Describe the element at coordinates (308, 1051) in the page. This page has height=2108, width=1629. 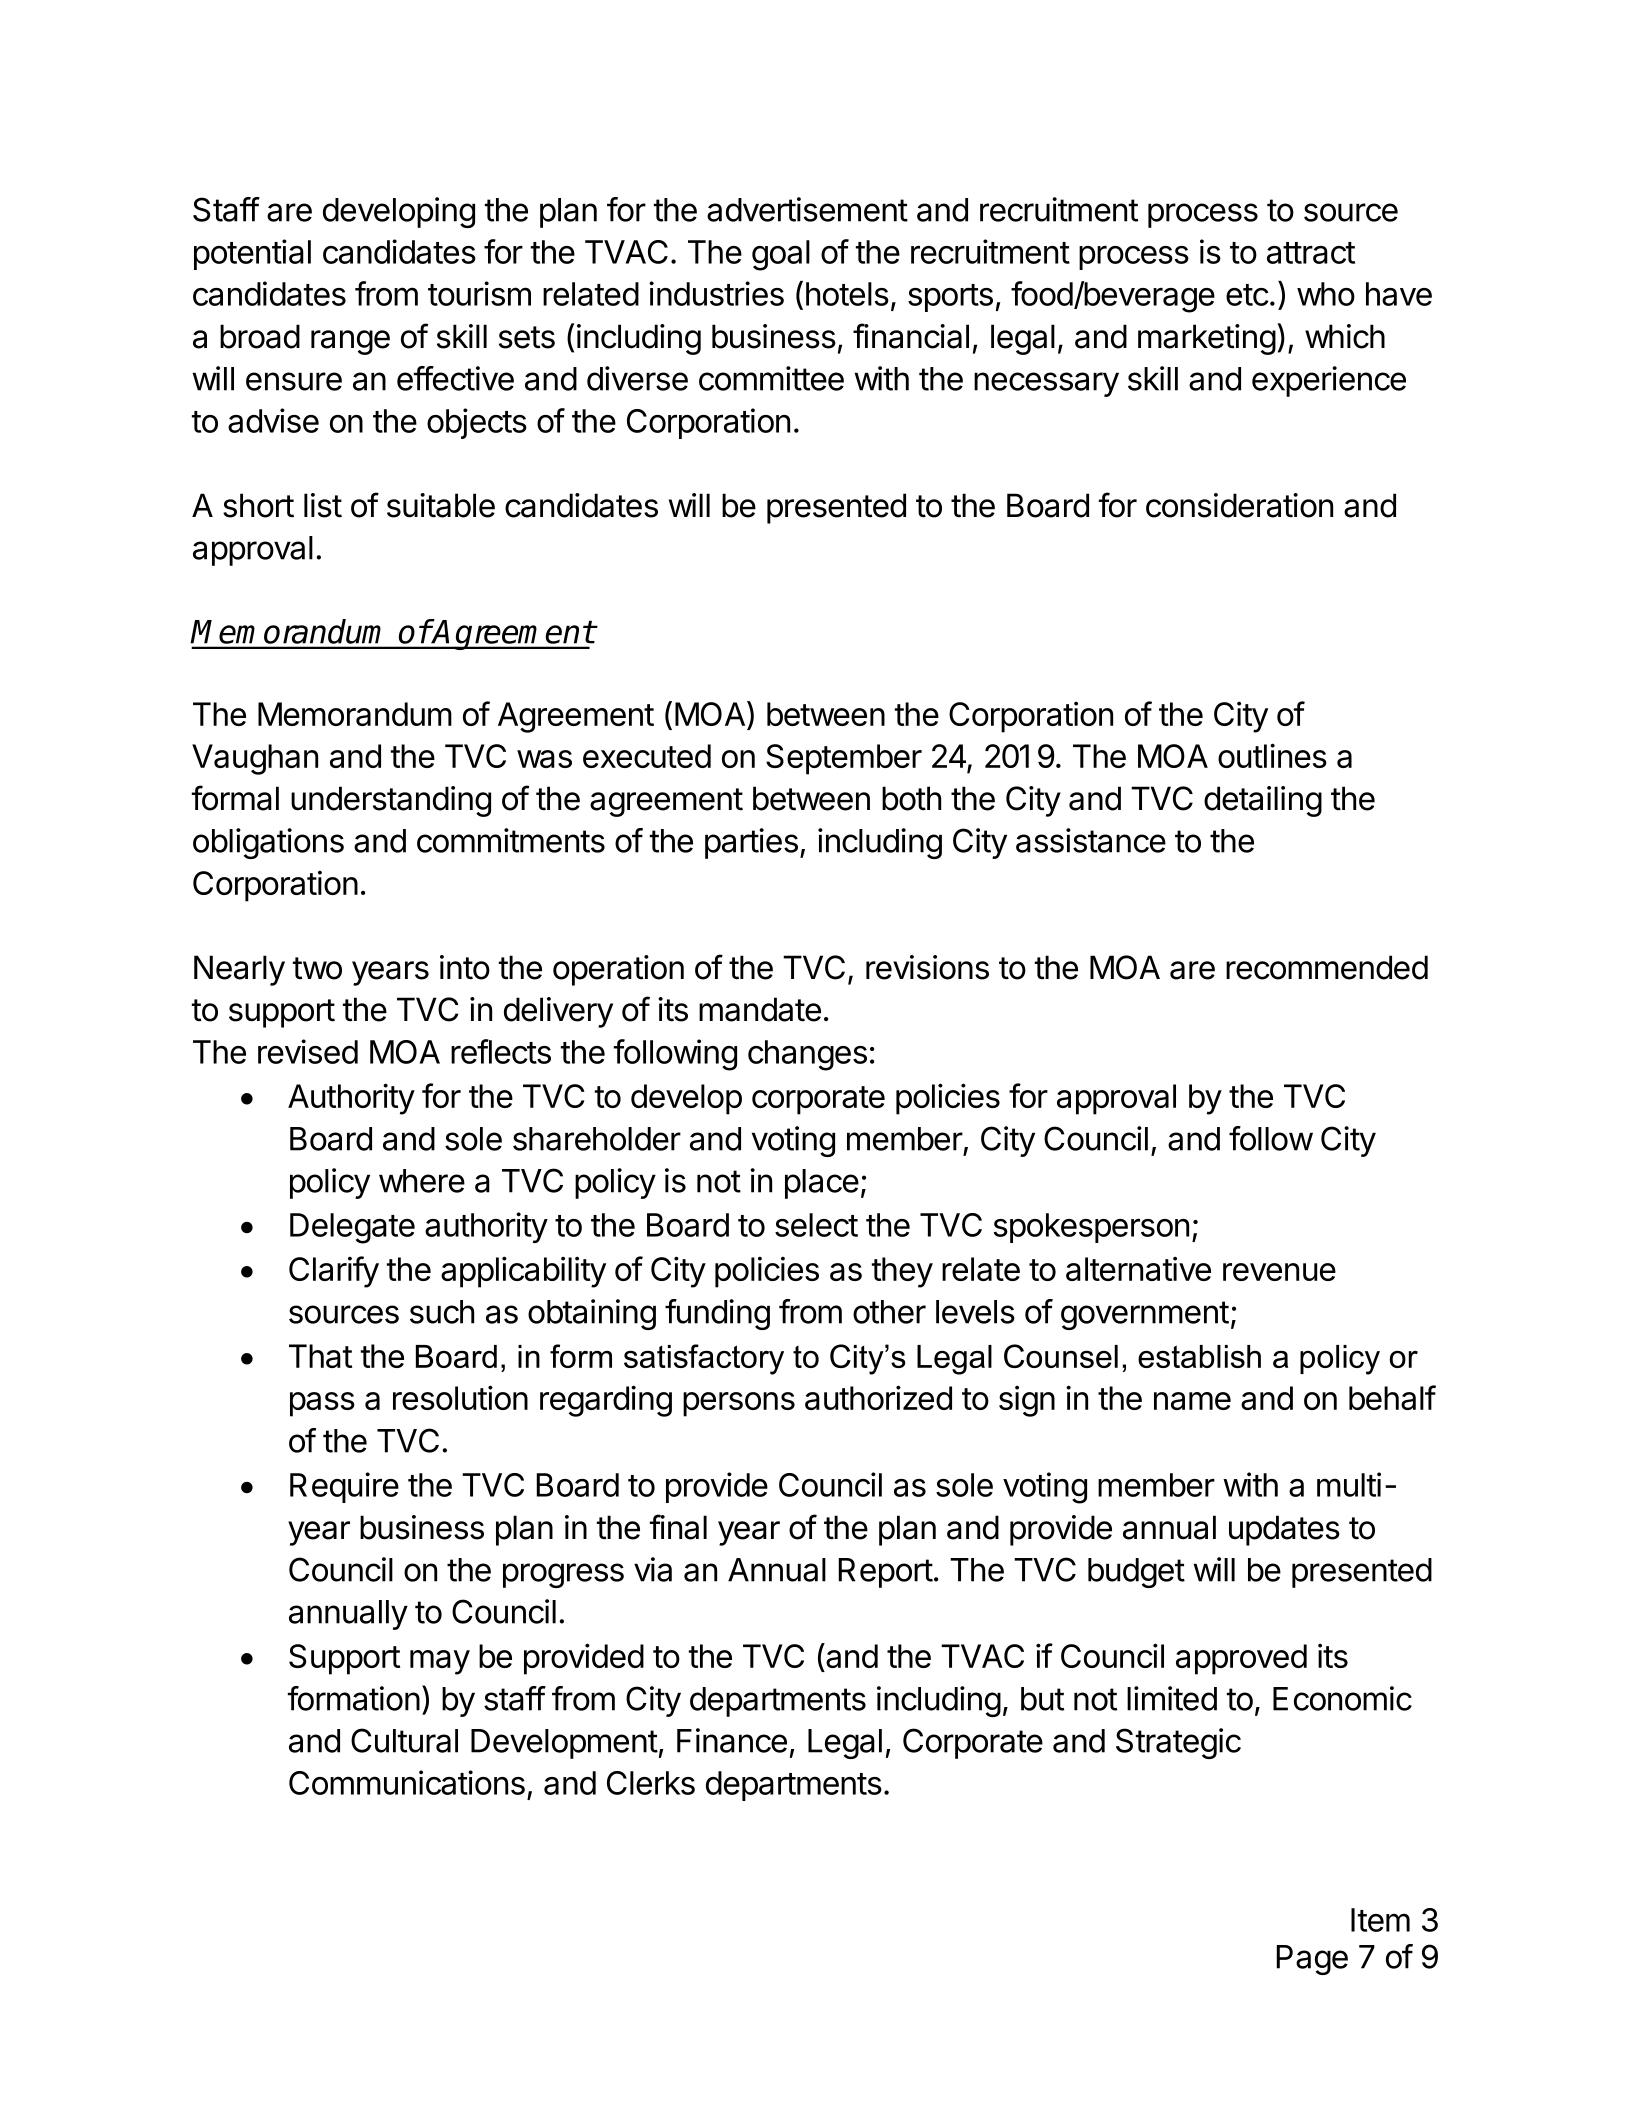
I see `revised` at that location.
